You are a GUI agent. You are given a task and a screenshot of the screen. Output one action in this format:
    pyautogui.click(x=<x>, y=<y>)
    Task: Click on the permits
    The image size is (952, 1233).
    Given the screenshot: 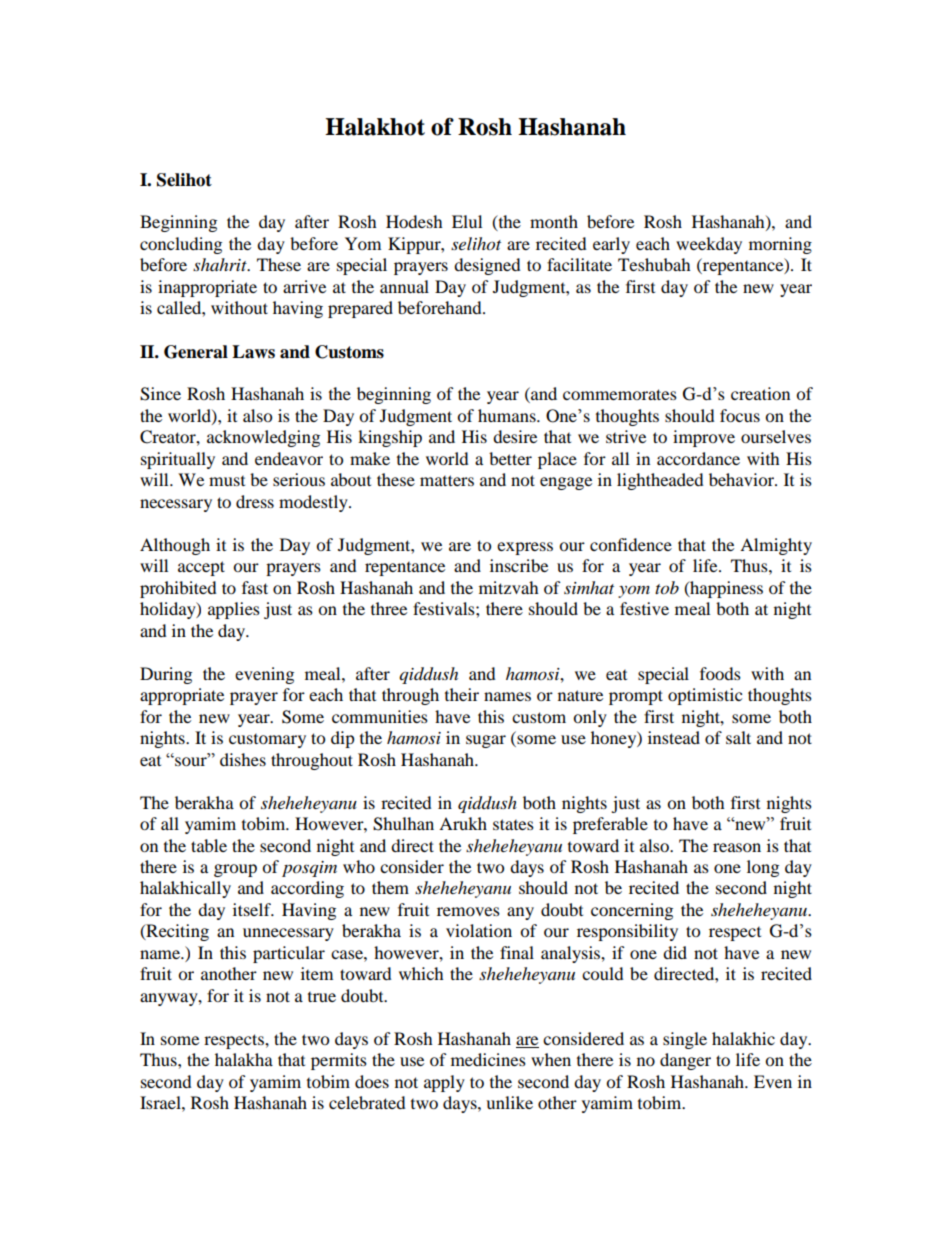 What is the action you would take?
    pyautogui.click(x=339, y=1061)
